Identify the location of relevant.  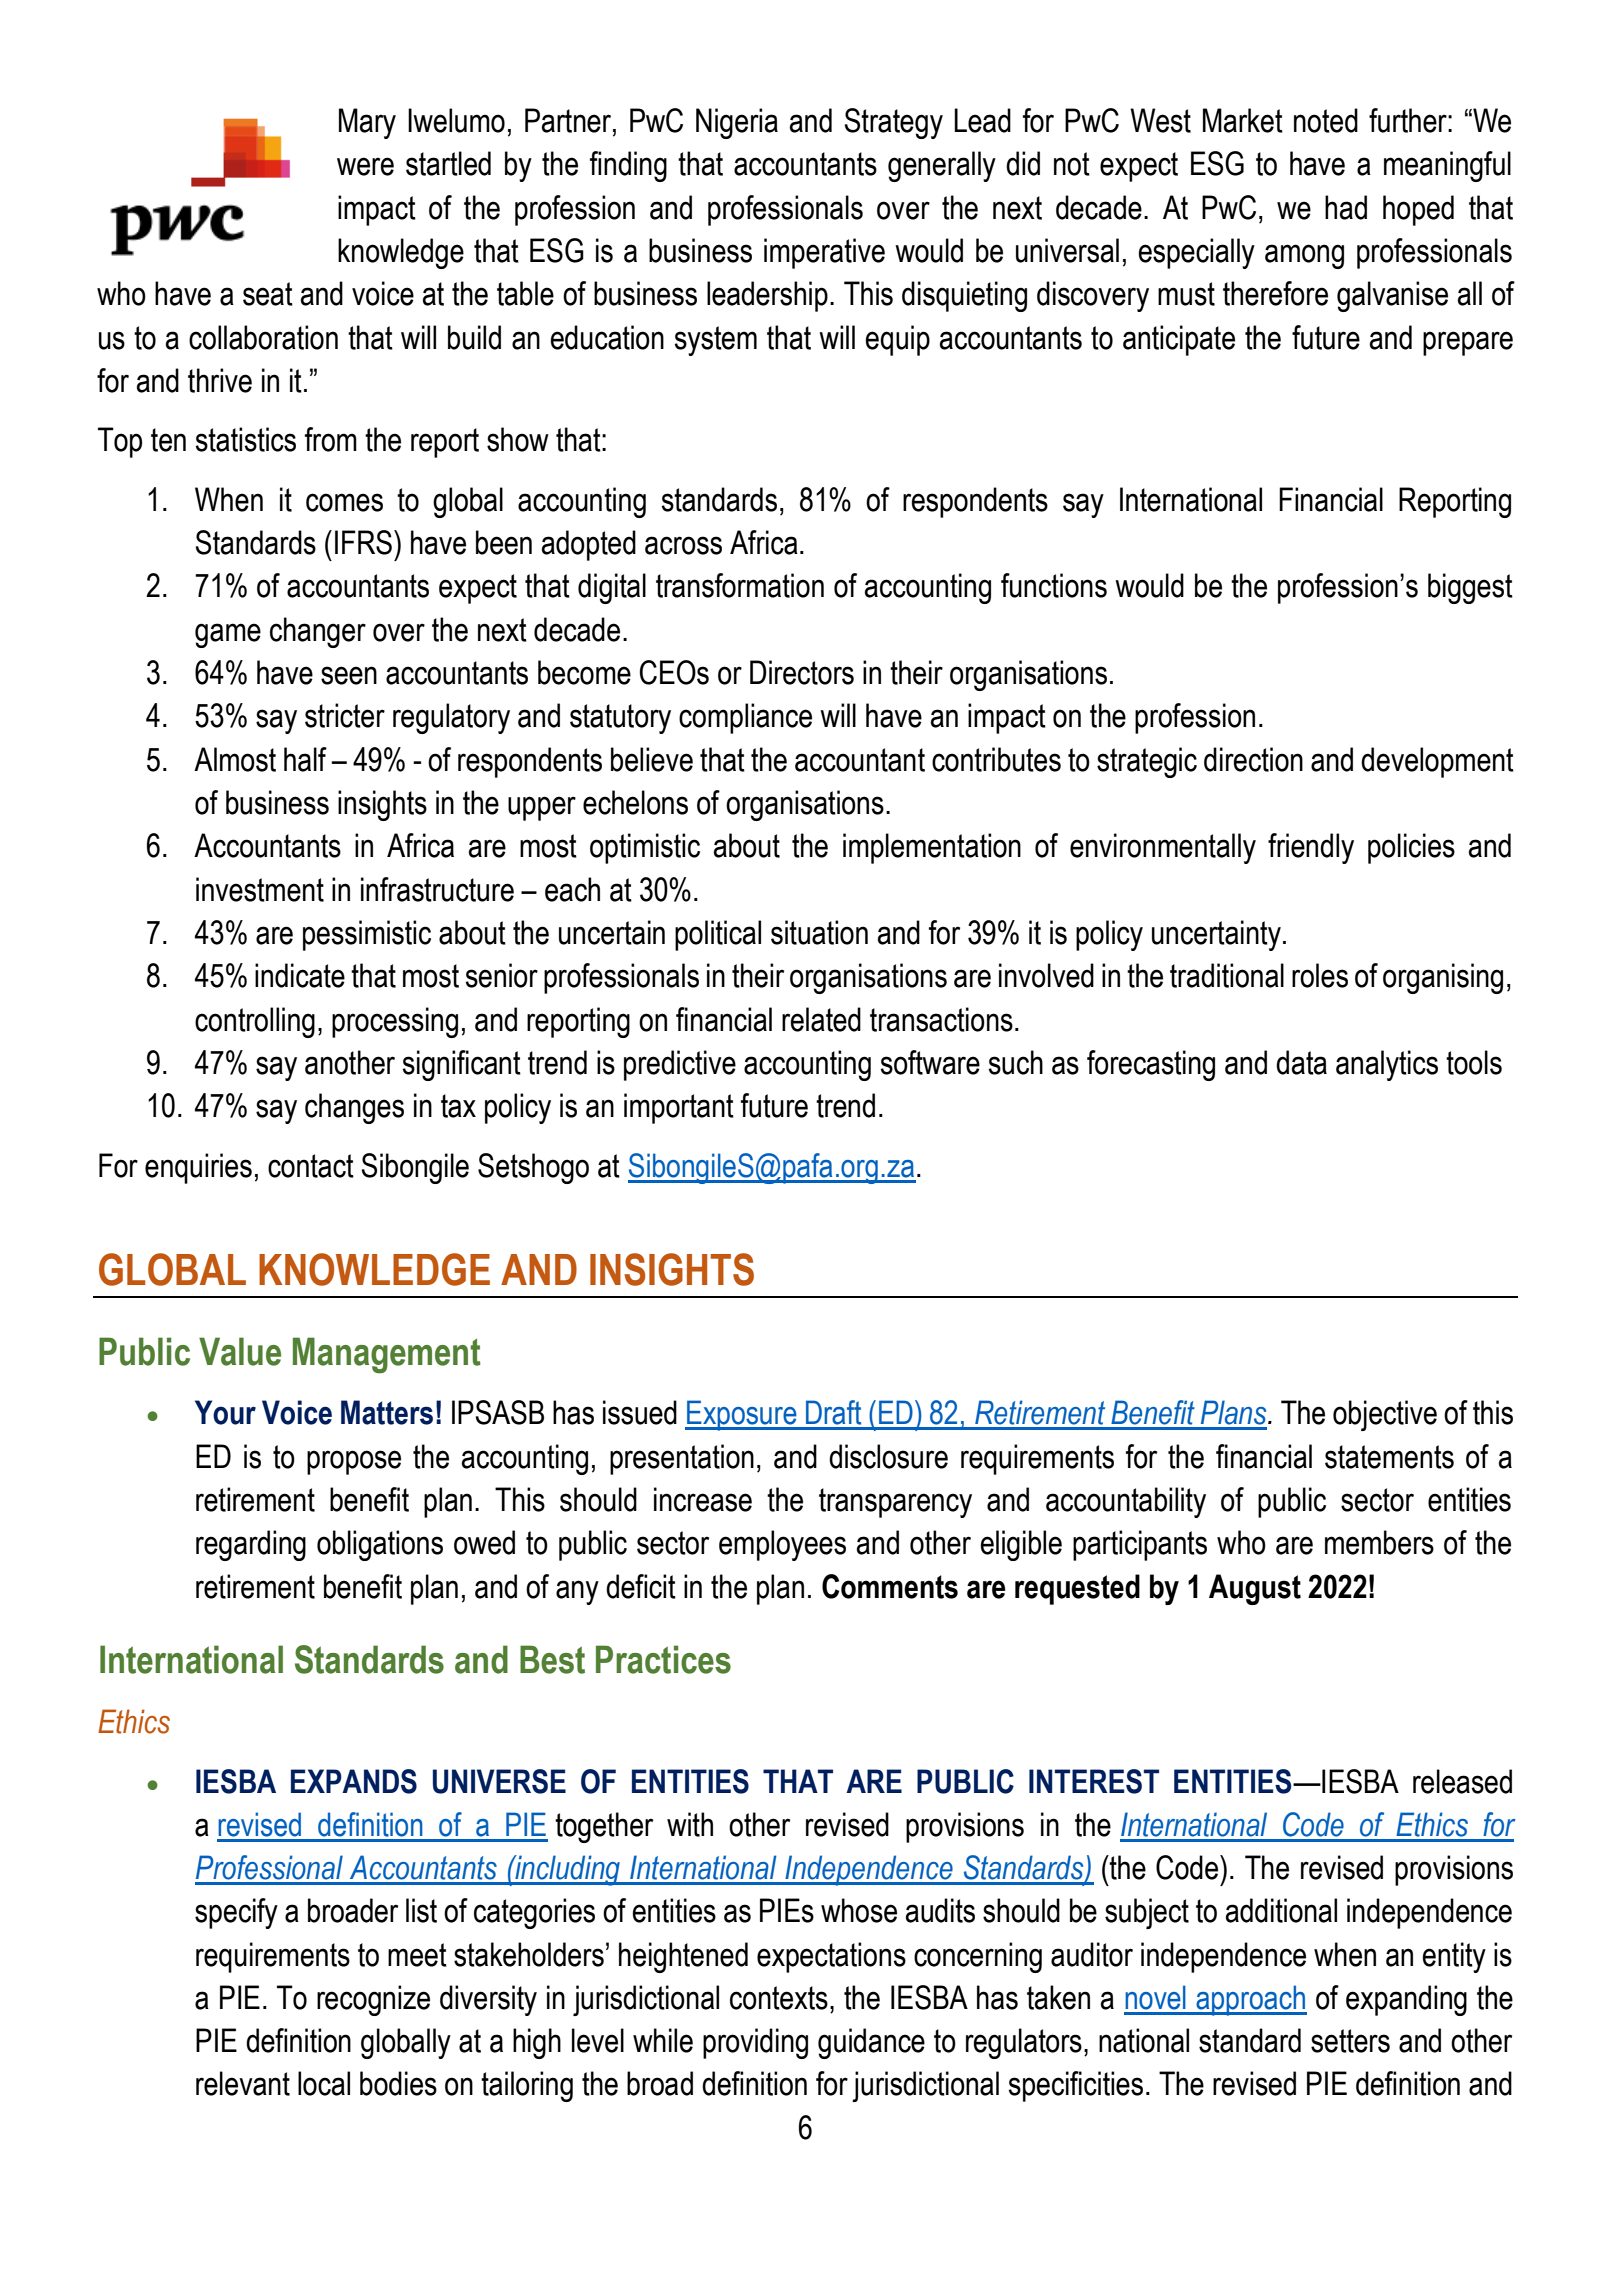
(243, 2083).
